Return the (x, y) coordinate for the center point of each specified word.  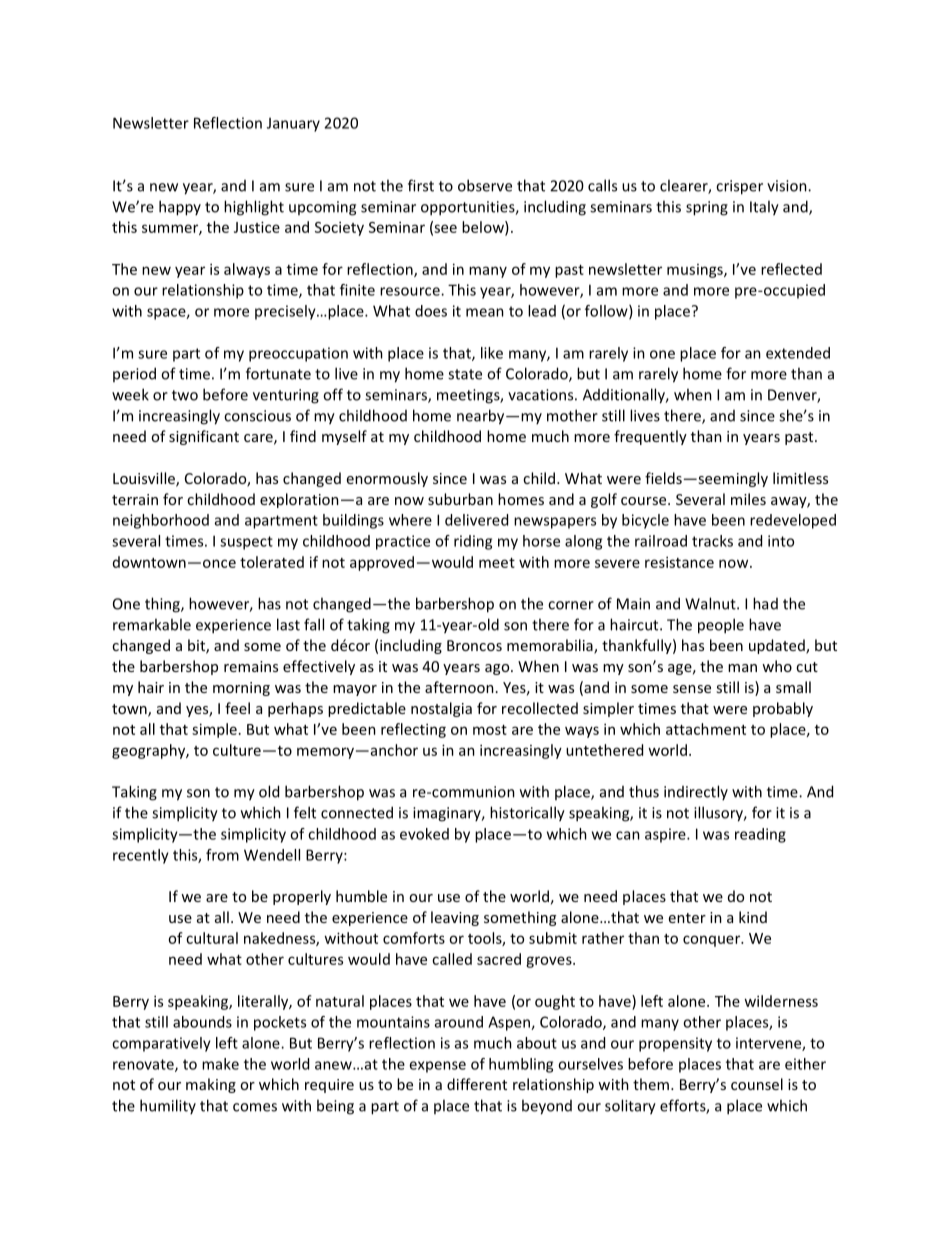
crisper (739, 187)
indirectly (696, 792)
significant (204, 437)
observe (485, 185)
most (490, 730)
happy (180, 208)
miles (748, 499)
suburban (460, 499)
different (477, 1084)
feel (237, 708)
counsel (757, 1084)
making (211, 1085)
